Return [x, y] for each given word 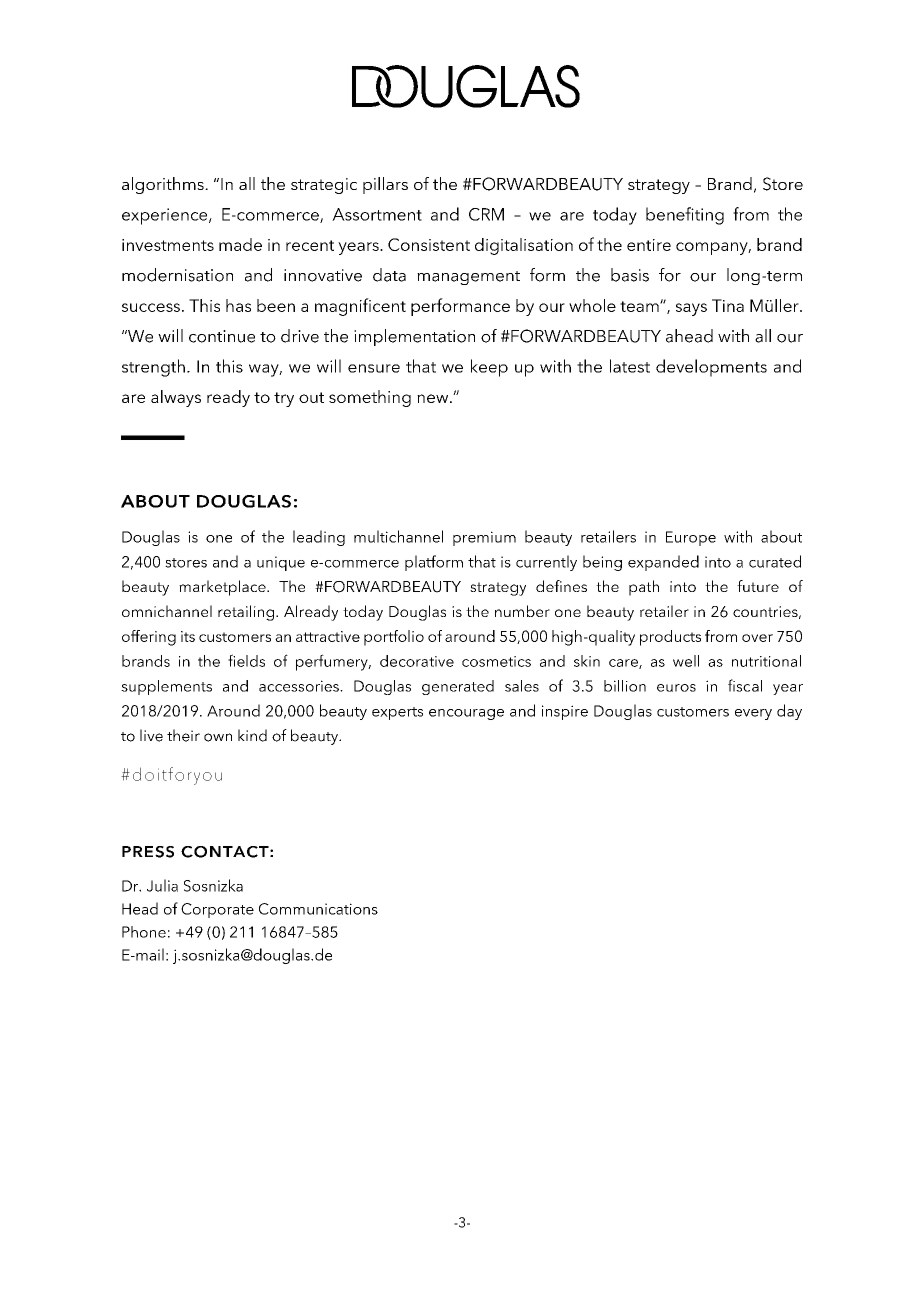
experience [166, 216]
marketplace [223, 588]
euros [676, 688]
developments [711, 368]
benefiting [685, 216]
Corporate [217, 910]
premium [484, 538]
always [176, 398]
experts [397, 713]
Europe [691, 538]
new [434, 398]
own [218, 737]
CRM [486, 214]
